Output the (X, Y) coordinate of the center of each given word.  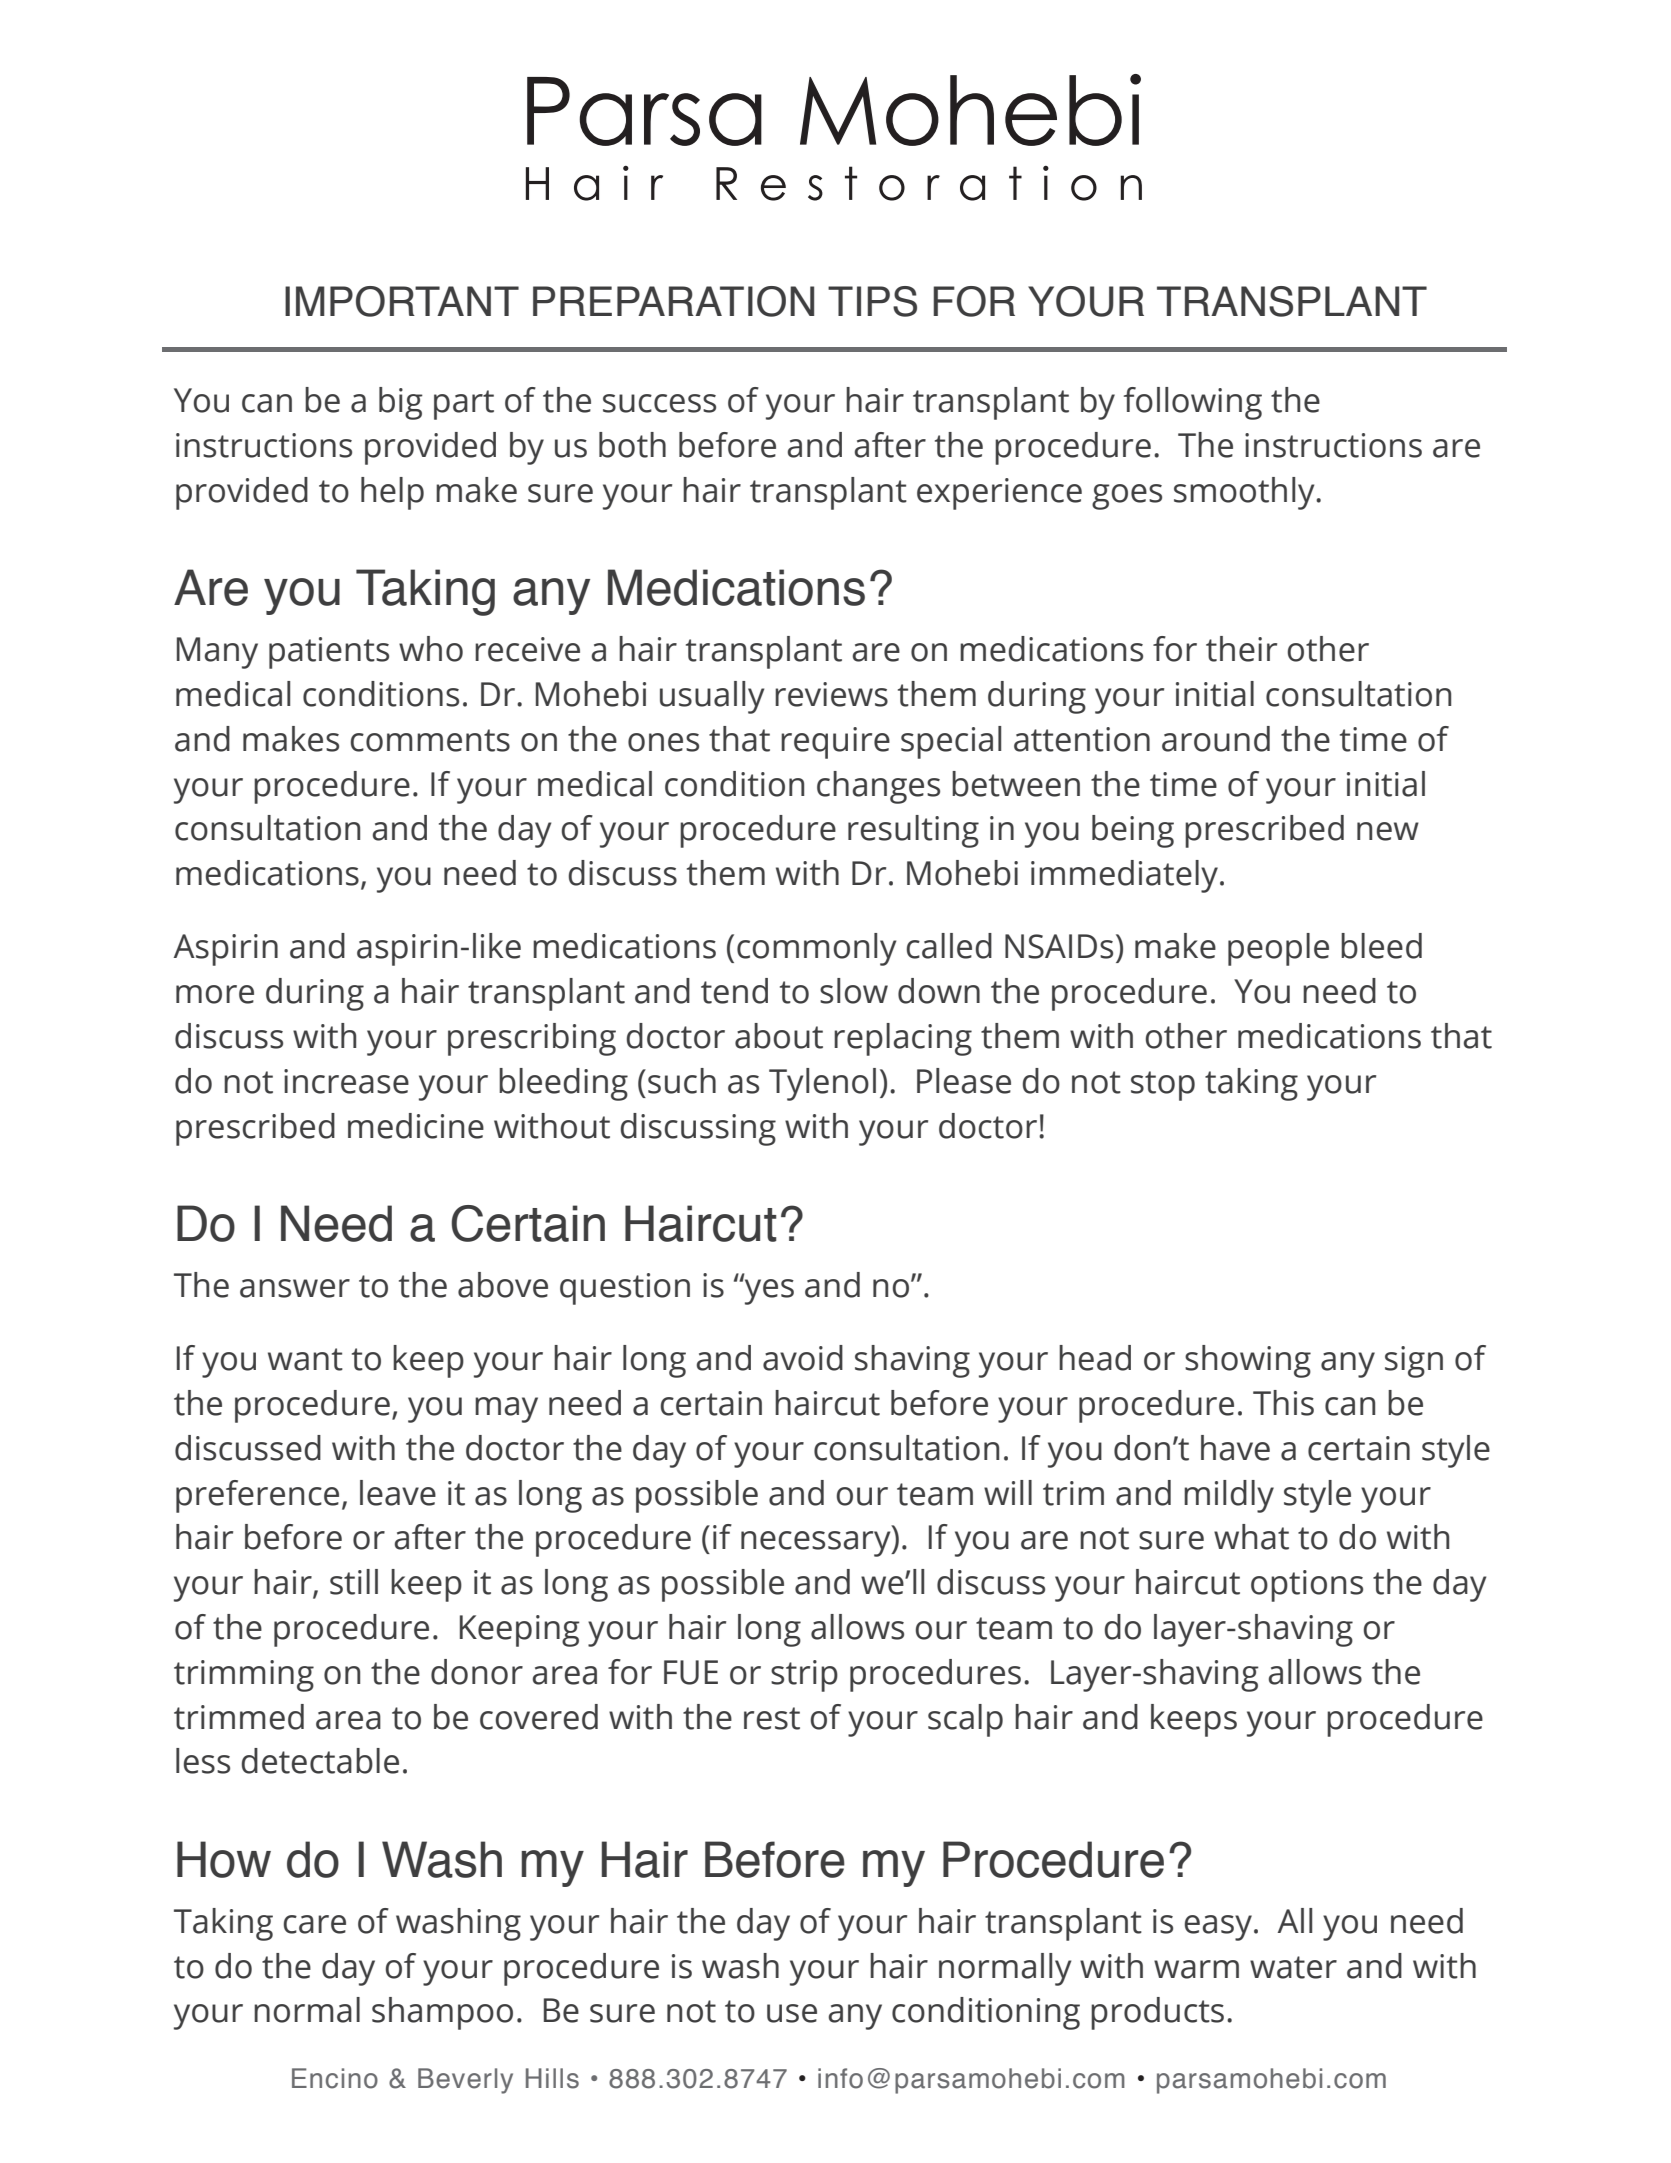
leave (398, 1493)
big (401, 403)
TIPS (872, 301)
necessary (817, 1544)
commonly (816, 949)
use (792, 2013)
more (215, 994)
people (1278, 949)
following (1193, 403)
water (1293, 1967)
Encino (335, 2078)
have (1235, 1448)
